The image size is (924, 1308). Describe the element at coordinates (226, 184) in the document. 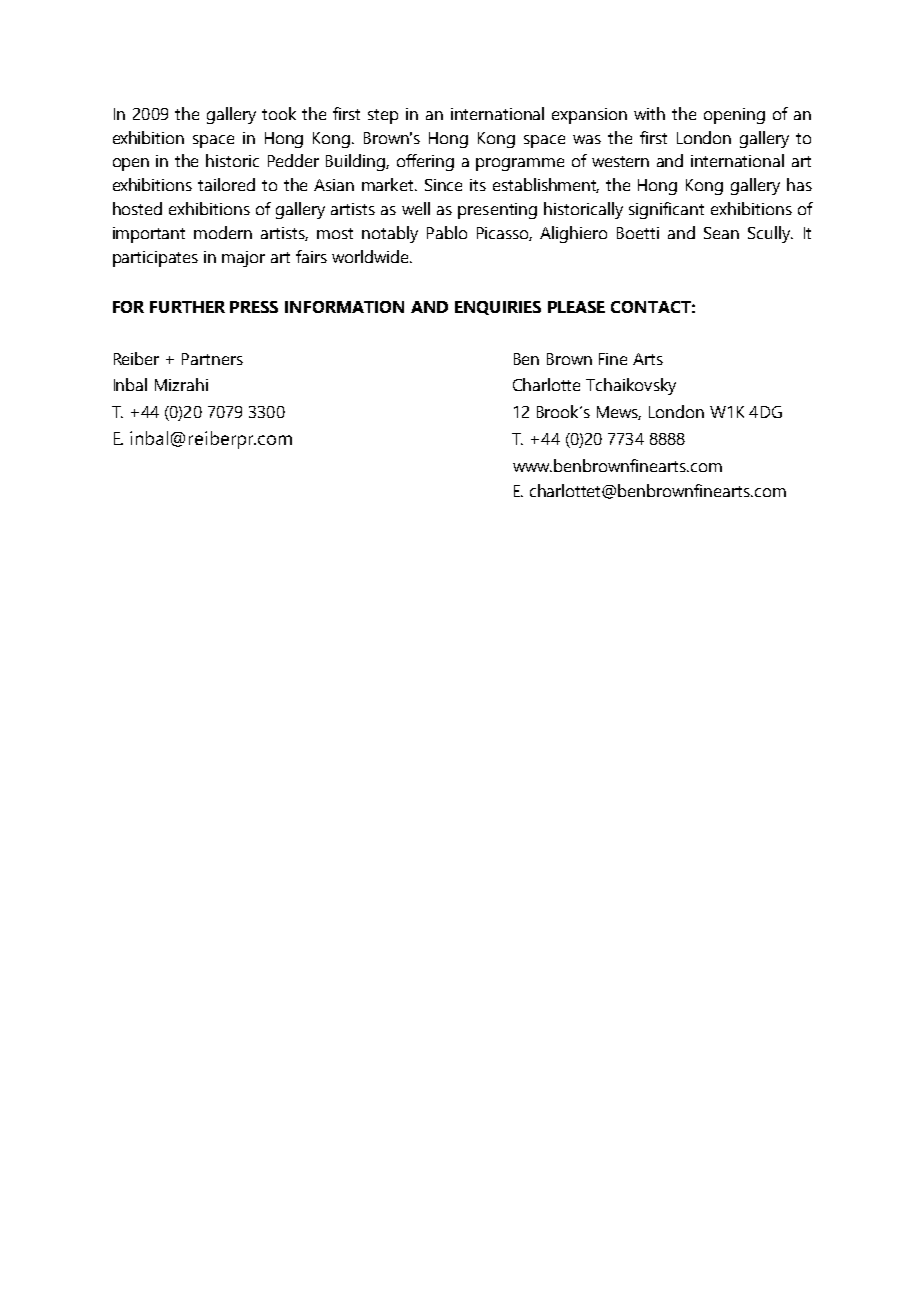

I see `tailored` at that location.
